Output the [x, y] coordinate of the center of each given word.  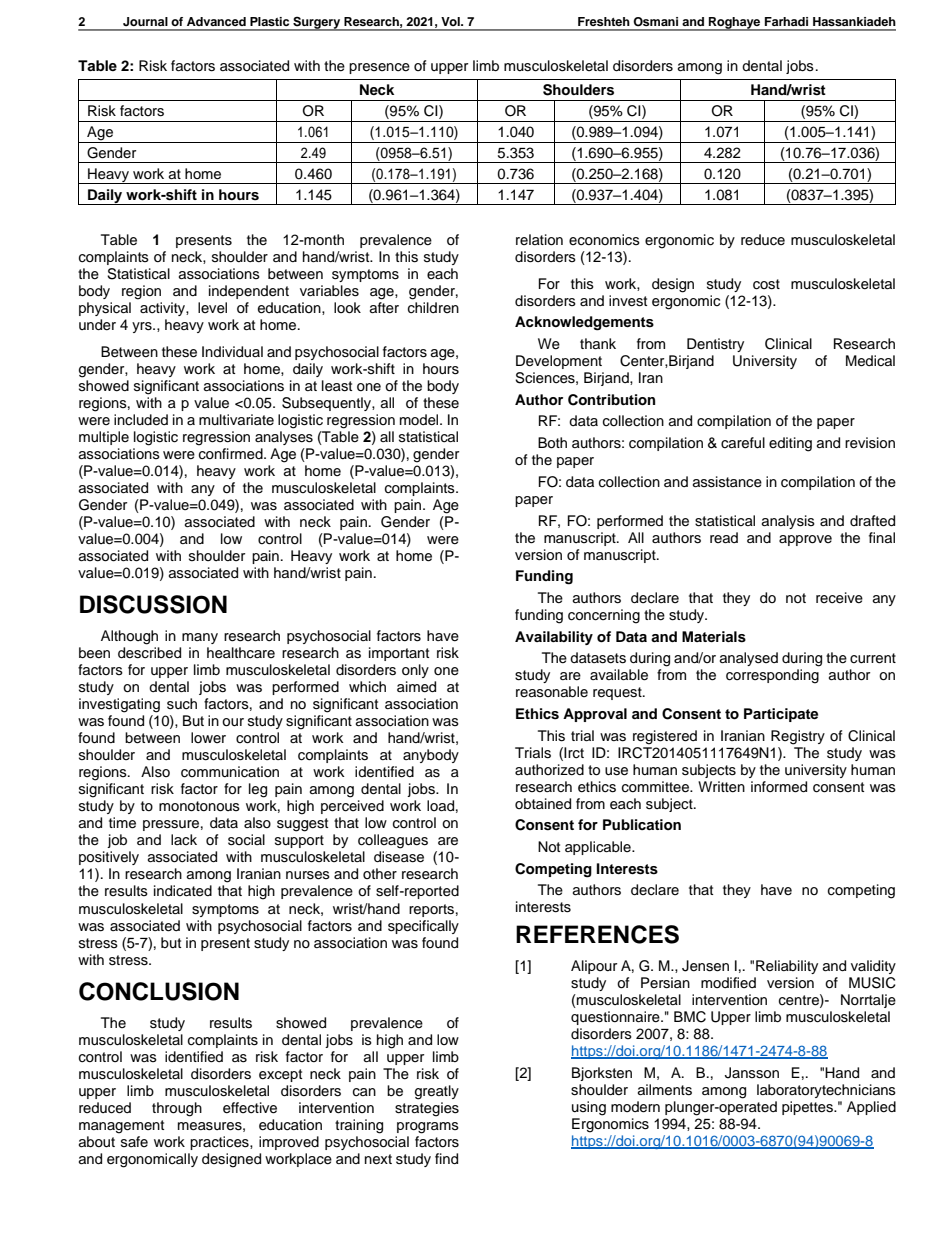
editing [790, 444]
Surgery [317, 24]
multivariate [236, 419]
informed [779, 787]
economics [604, 240]
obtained [543, 804]
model [420, 420]
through [177, 1109]
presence [379, 68]
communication [230, 772]
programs [428, 1128]
